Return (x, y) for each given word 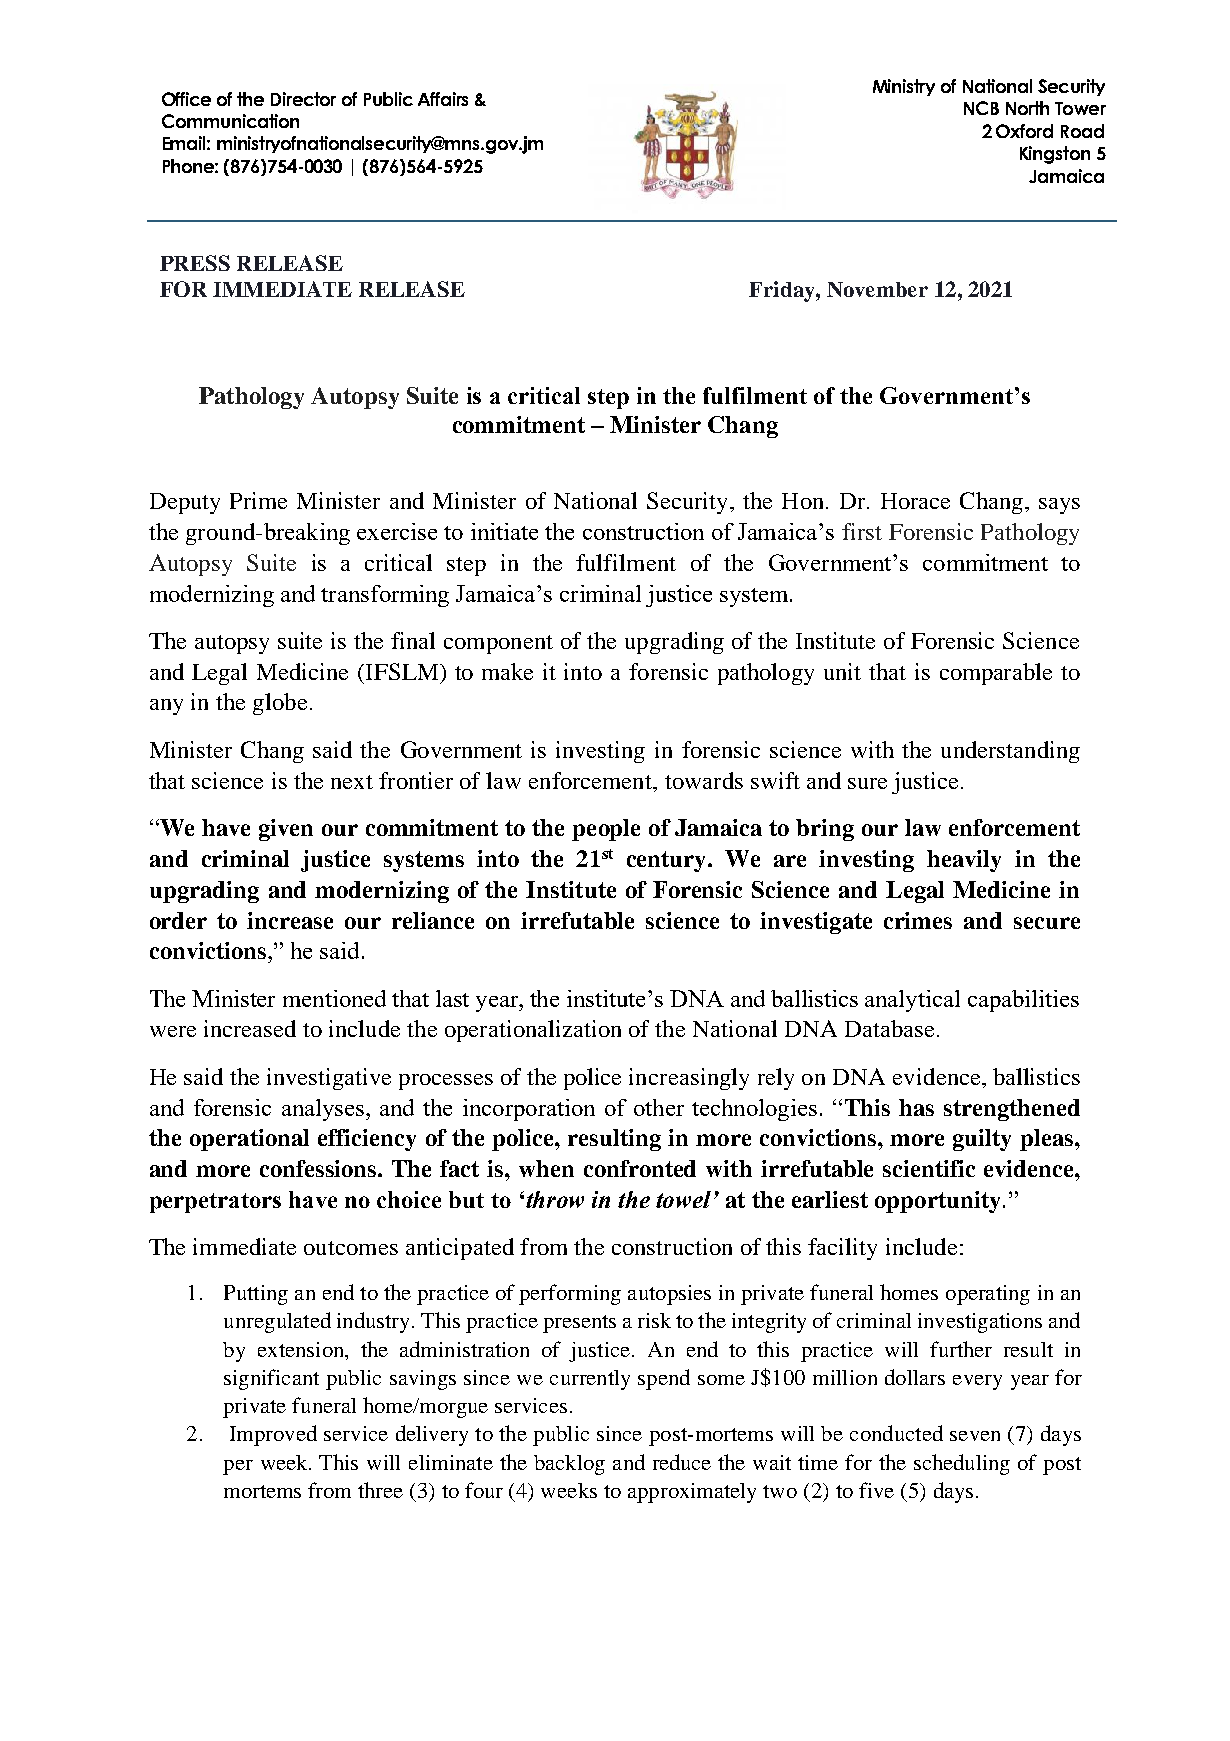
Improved (273, 1435)
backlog (569, 1465)
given (286, 830)
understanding (1010, 752)
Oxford (1024, 131)
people (606, 830)
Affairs (443, 99)
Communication (230, 121)
